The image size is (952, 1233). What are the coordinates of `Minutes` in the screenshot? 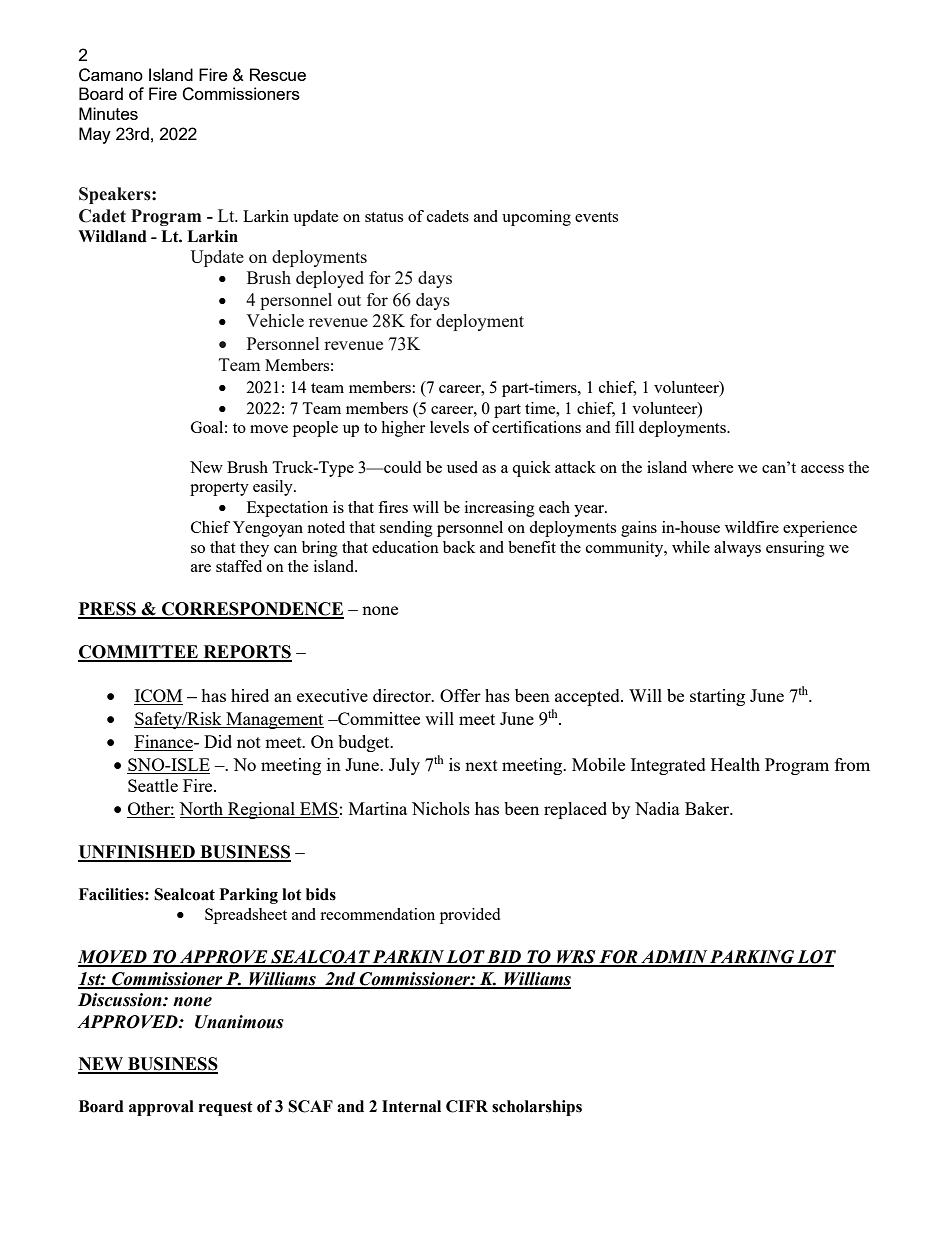 It's located at (108, 113).
